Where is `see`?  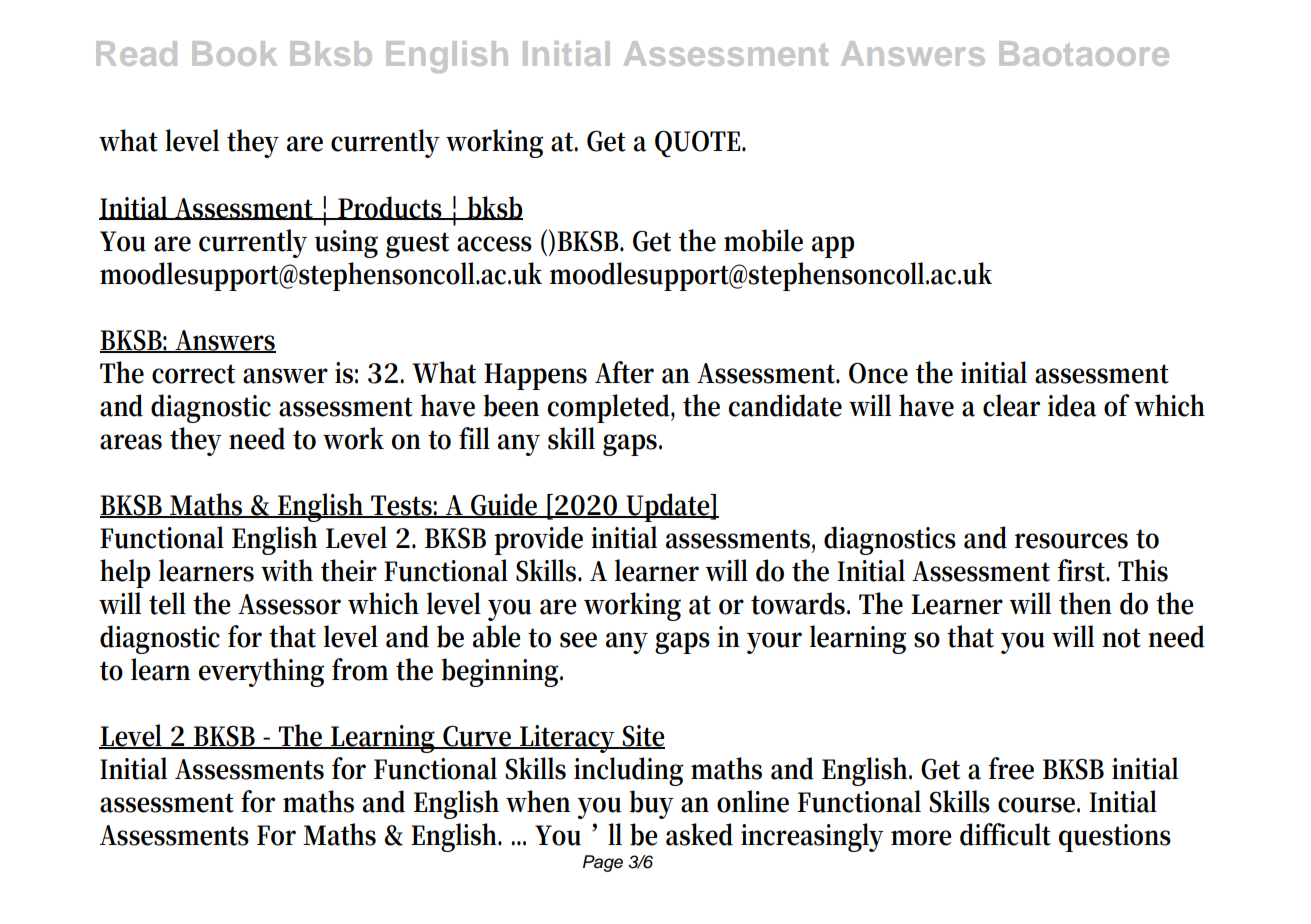
see is located at coordinates (578, 640).
